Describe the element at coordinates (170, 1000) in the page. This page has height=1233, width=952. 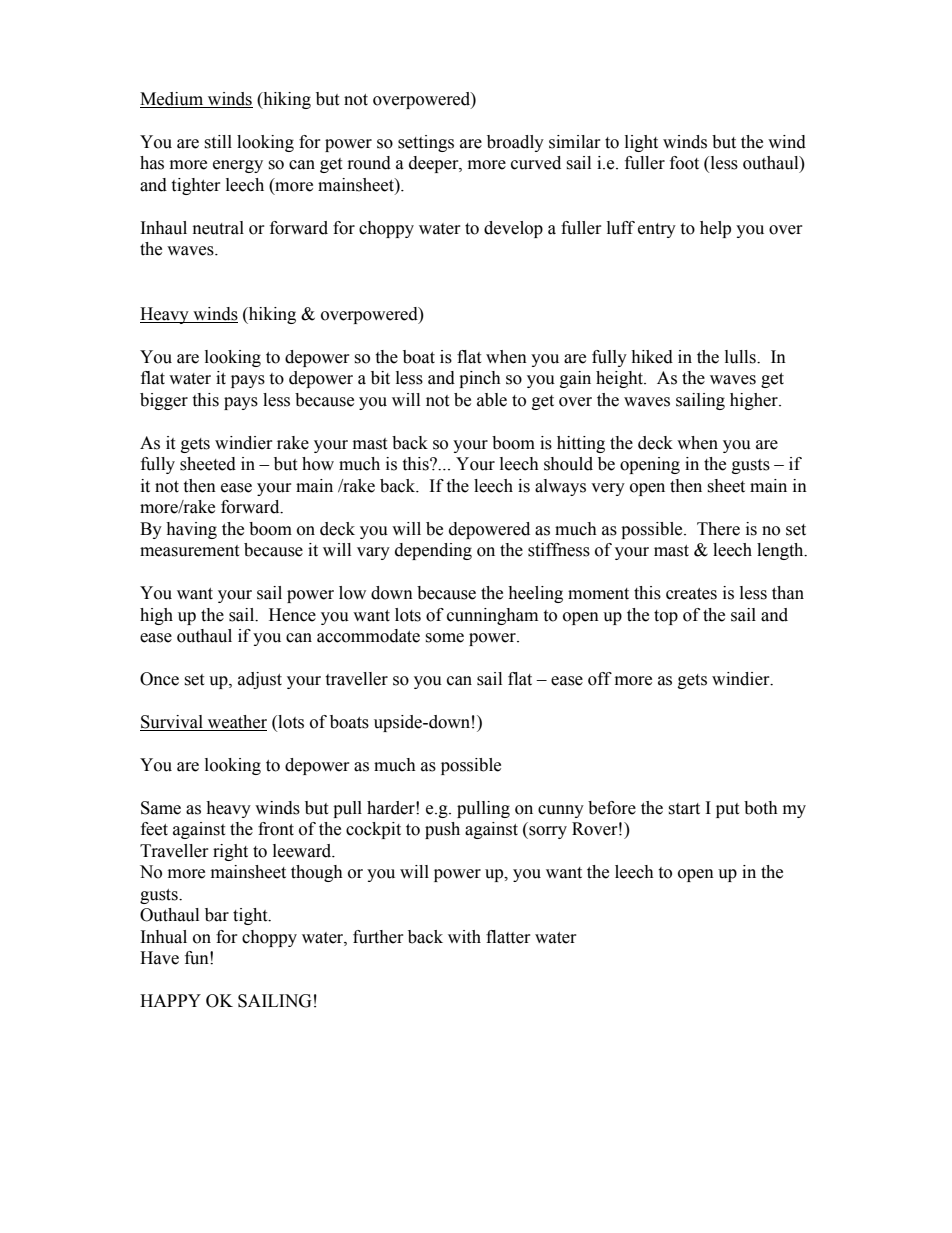
I see `HAPPY` at that location.
